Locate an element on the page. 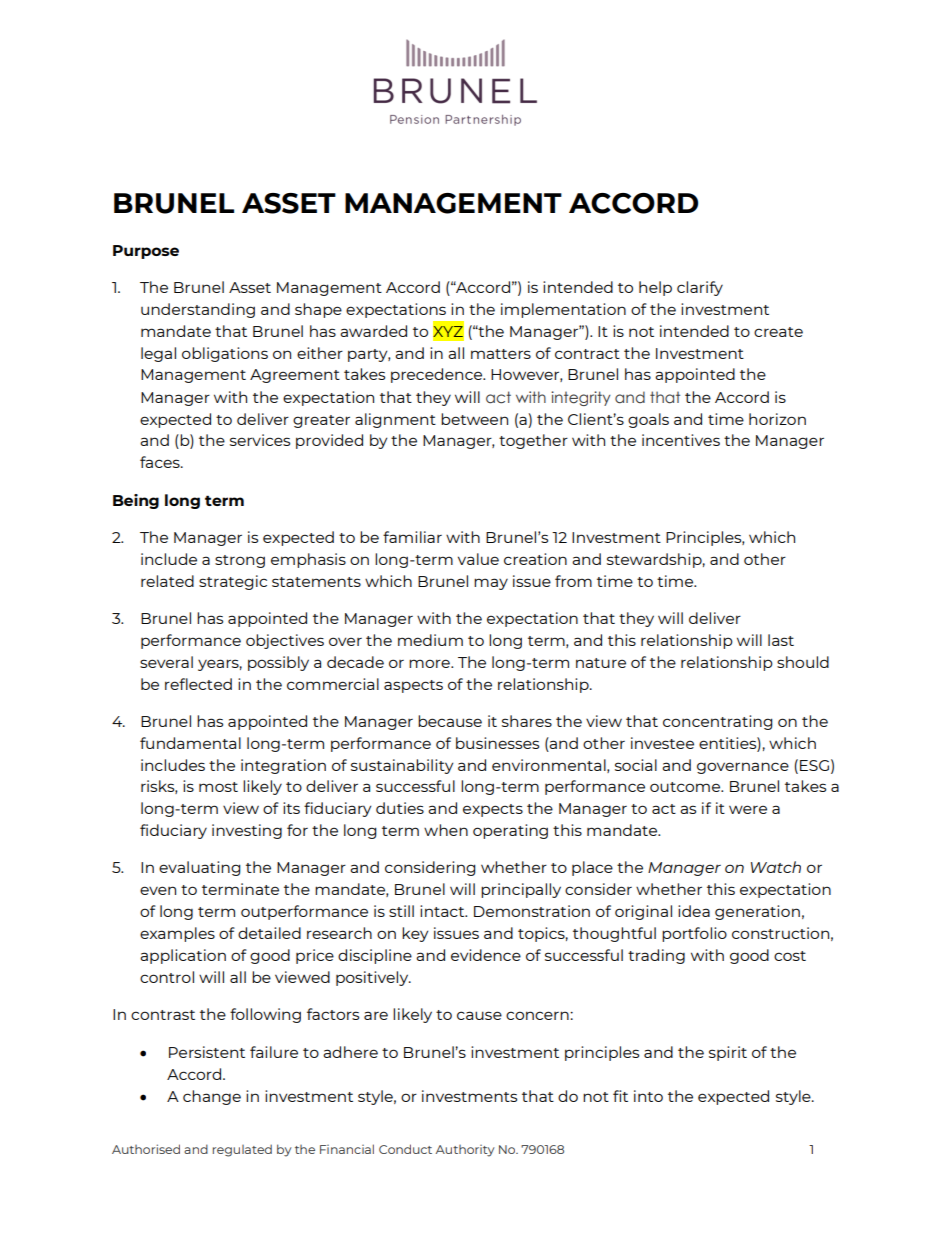 This image has height=1233, width=952. Authority is located at coordinates (465, 1151).
